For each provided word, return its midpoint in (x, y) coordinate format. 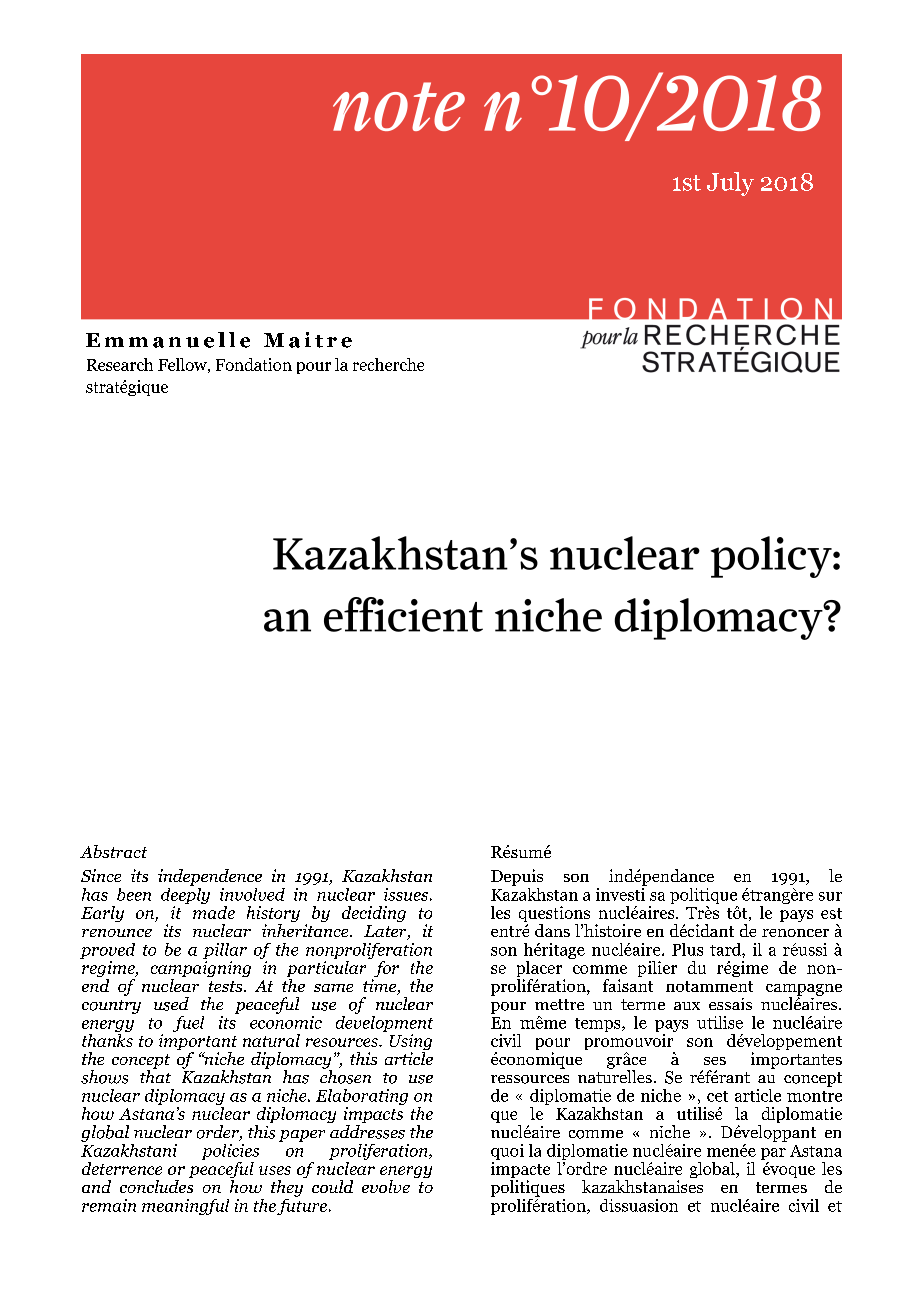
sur (830, 896)
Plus (687, 949)
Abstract (113, 851)
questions (554, 915)
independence (210, 877)
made (214, 911)
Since (101, 875)
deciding (374, 914)
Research (120, 364)
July (730, 184)
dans (552, 930)
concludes (156, 1185)
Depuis (517, 877)
